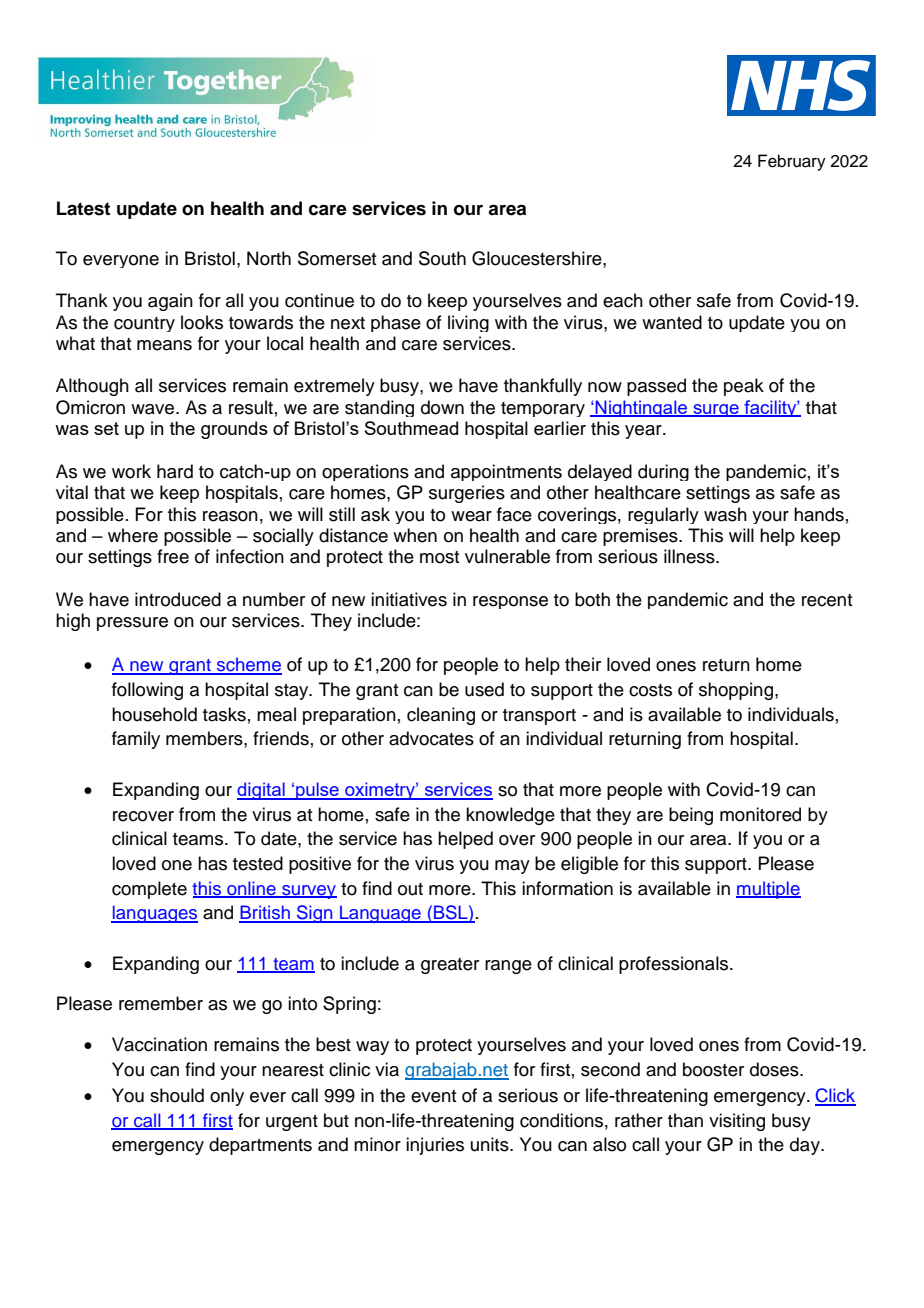  I want to click on Gloucestershire, so click(538, 258).
